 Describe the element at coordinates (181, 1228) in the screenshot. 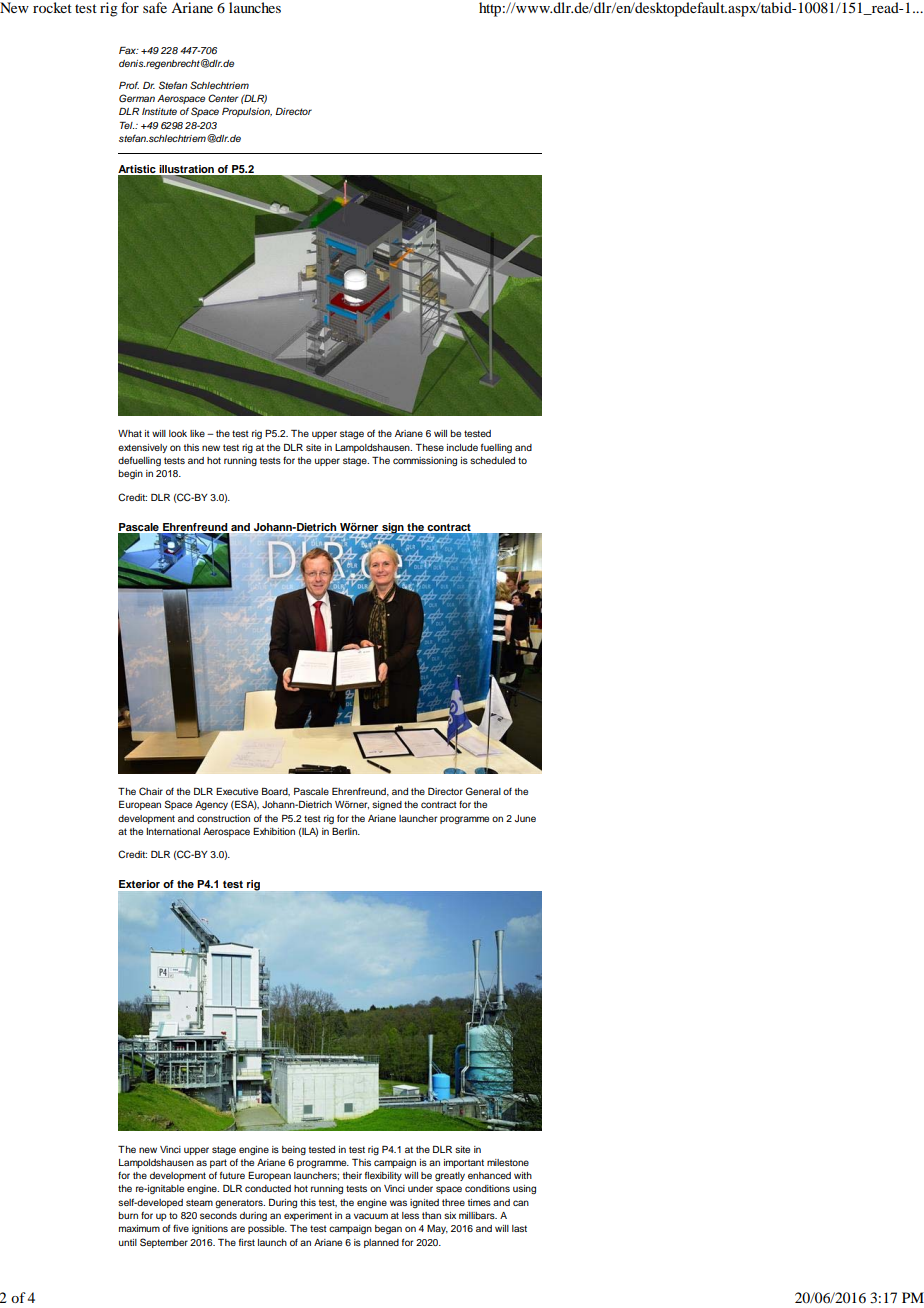

I see `five` at that location.
